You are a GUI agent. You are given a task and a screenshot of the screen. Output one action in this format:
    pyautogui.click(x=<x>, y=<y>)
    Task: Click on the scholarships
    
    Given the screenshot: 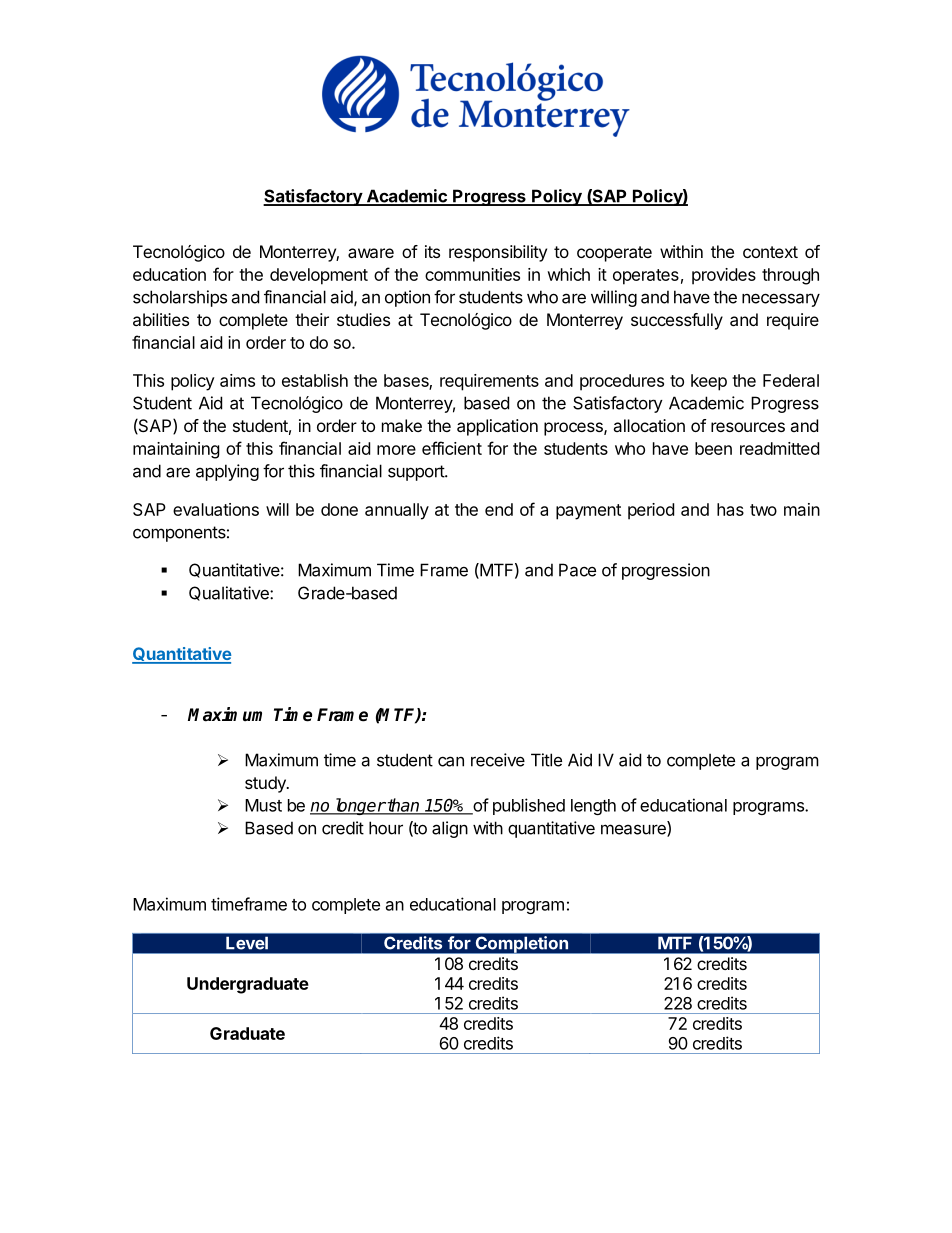 What is the action you would take?
    pyautogui.click(x=180, y=298)
